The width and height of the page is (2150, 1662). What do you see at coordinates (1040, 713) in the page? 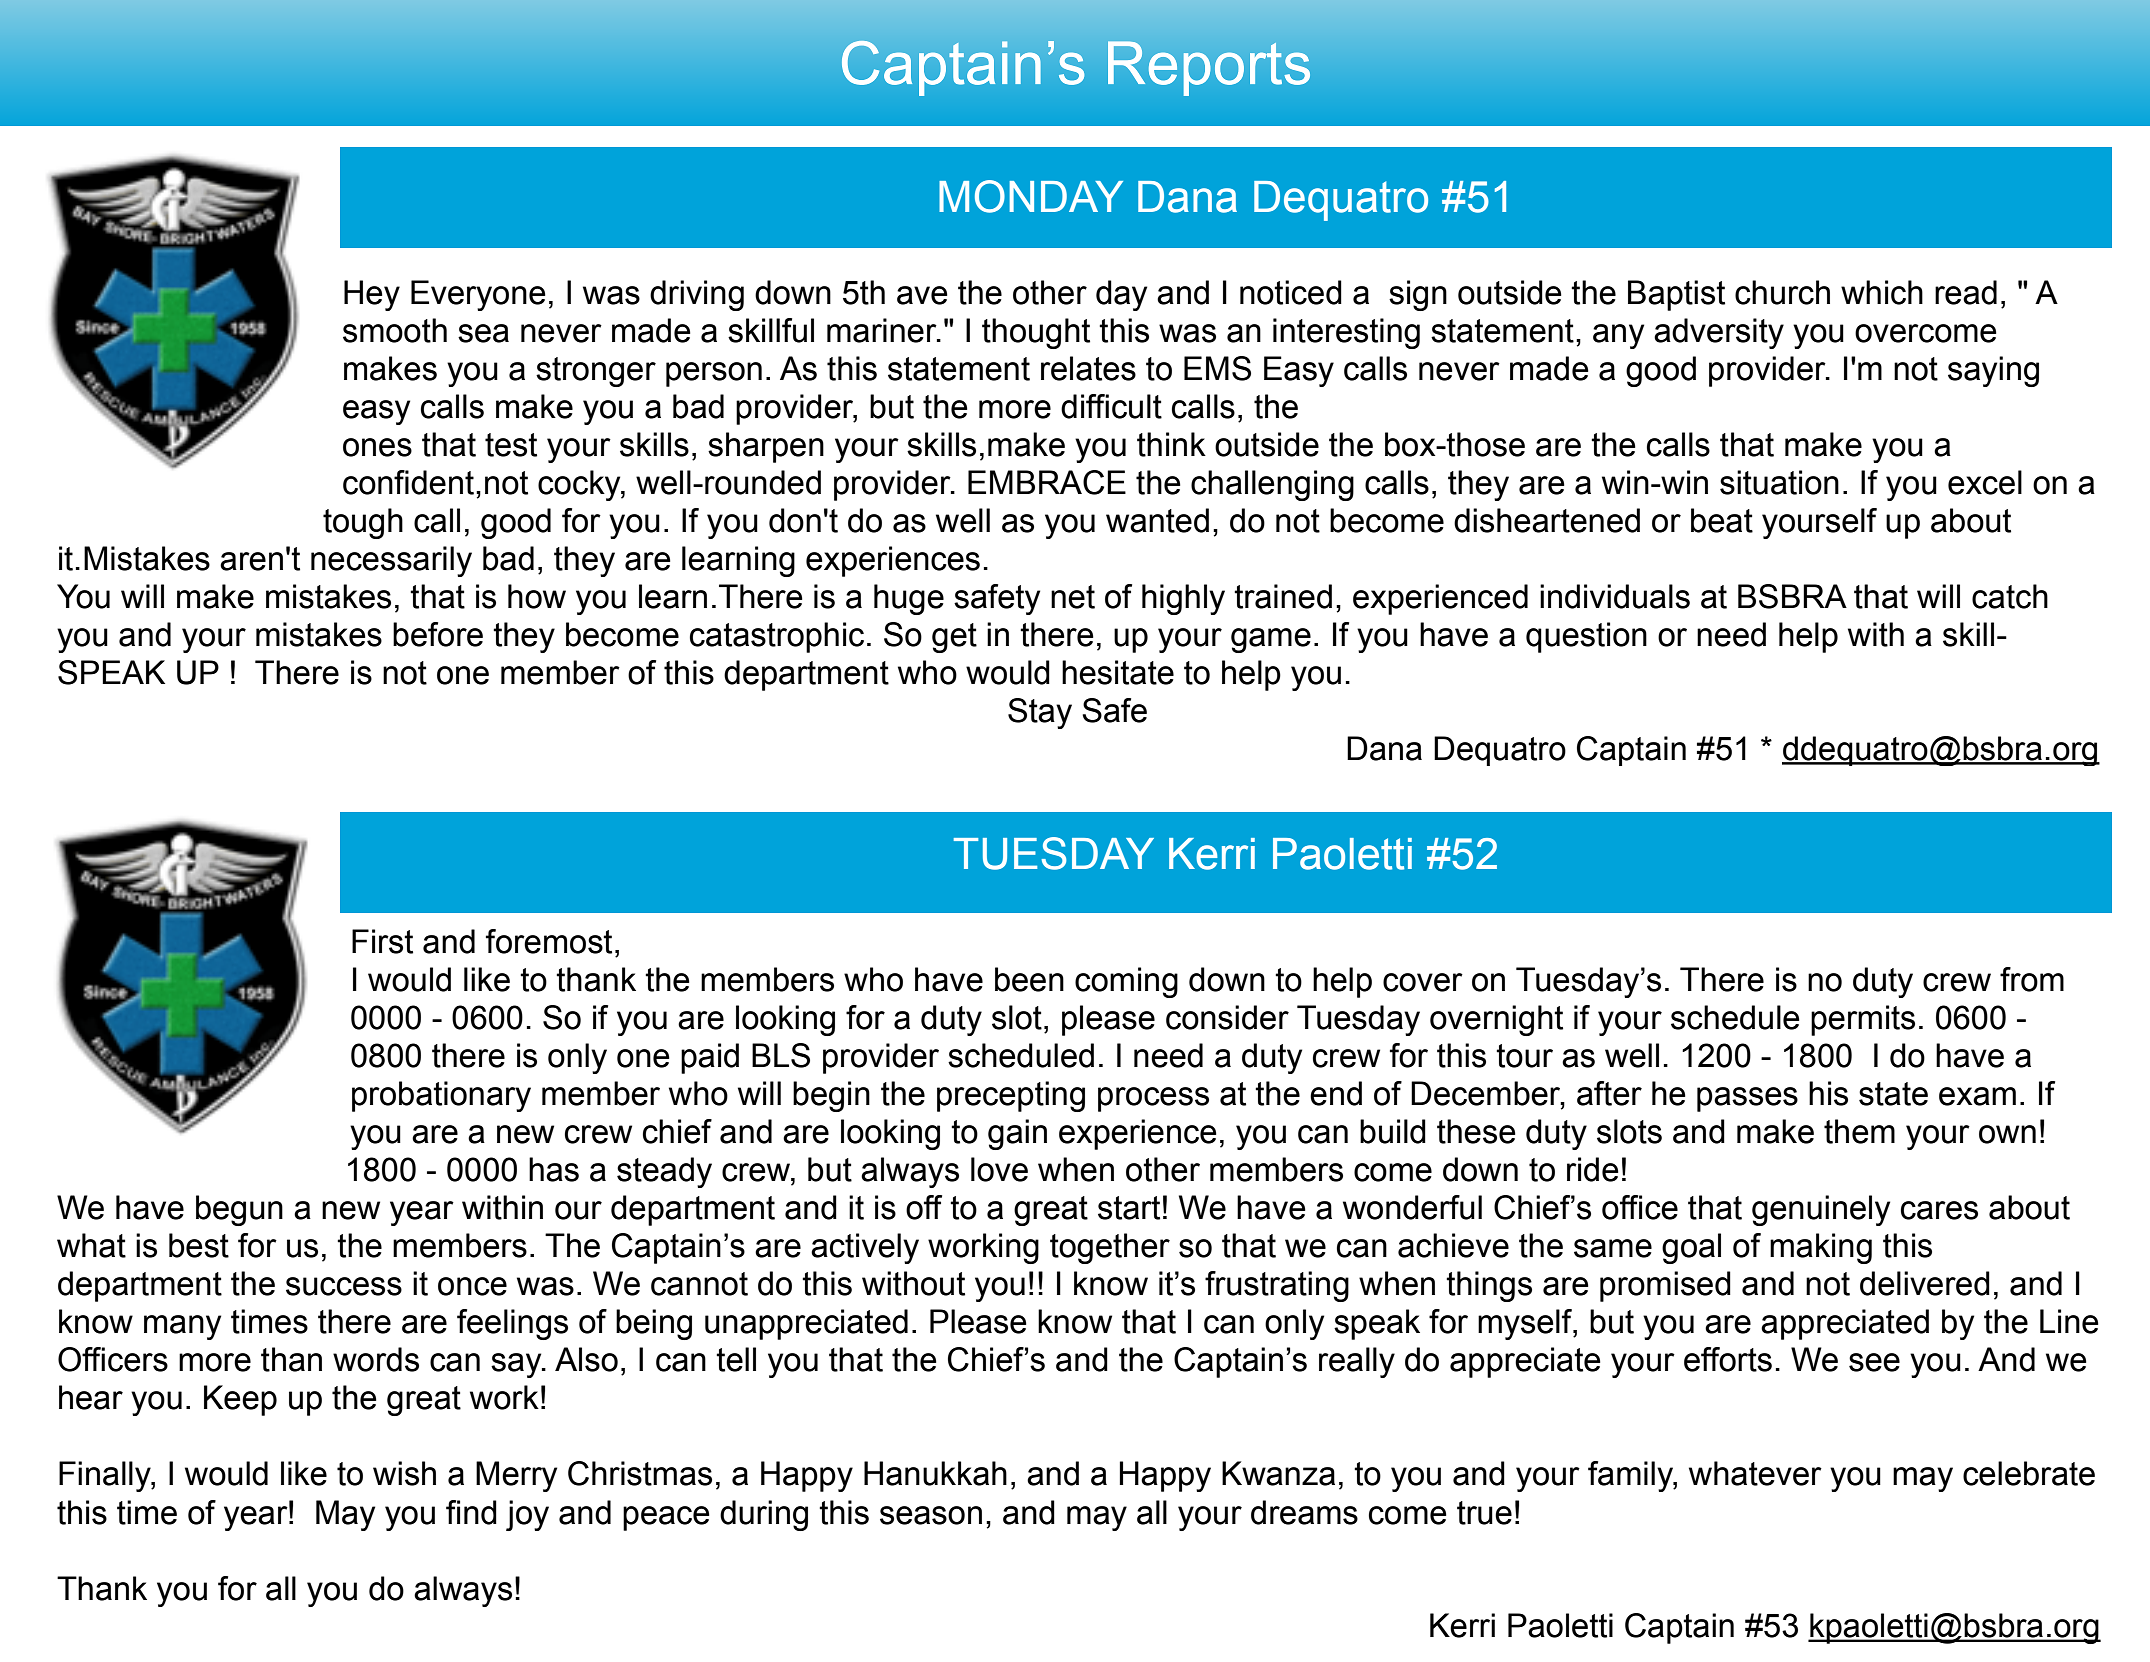
I see `Stay` at bounding box center [1040, 713].
